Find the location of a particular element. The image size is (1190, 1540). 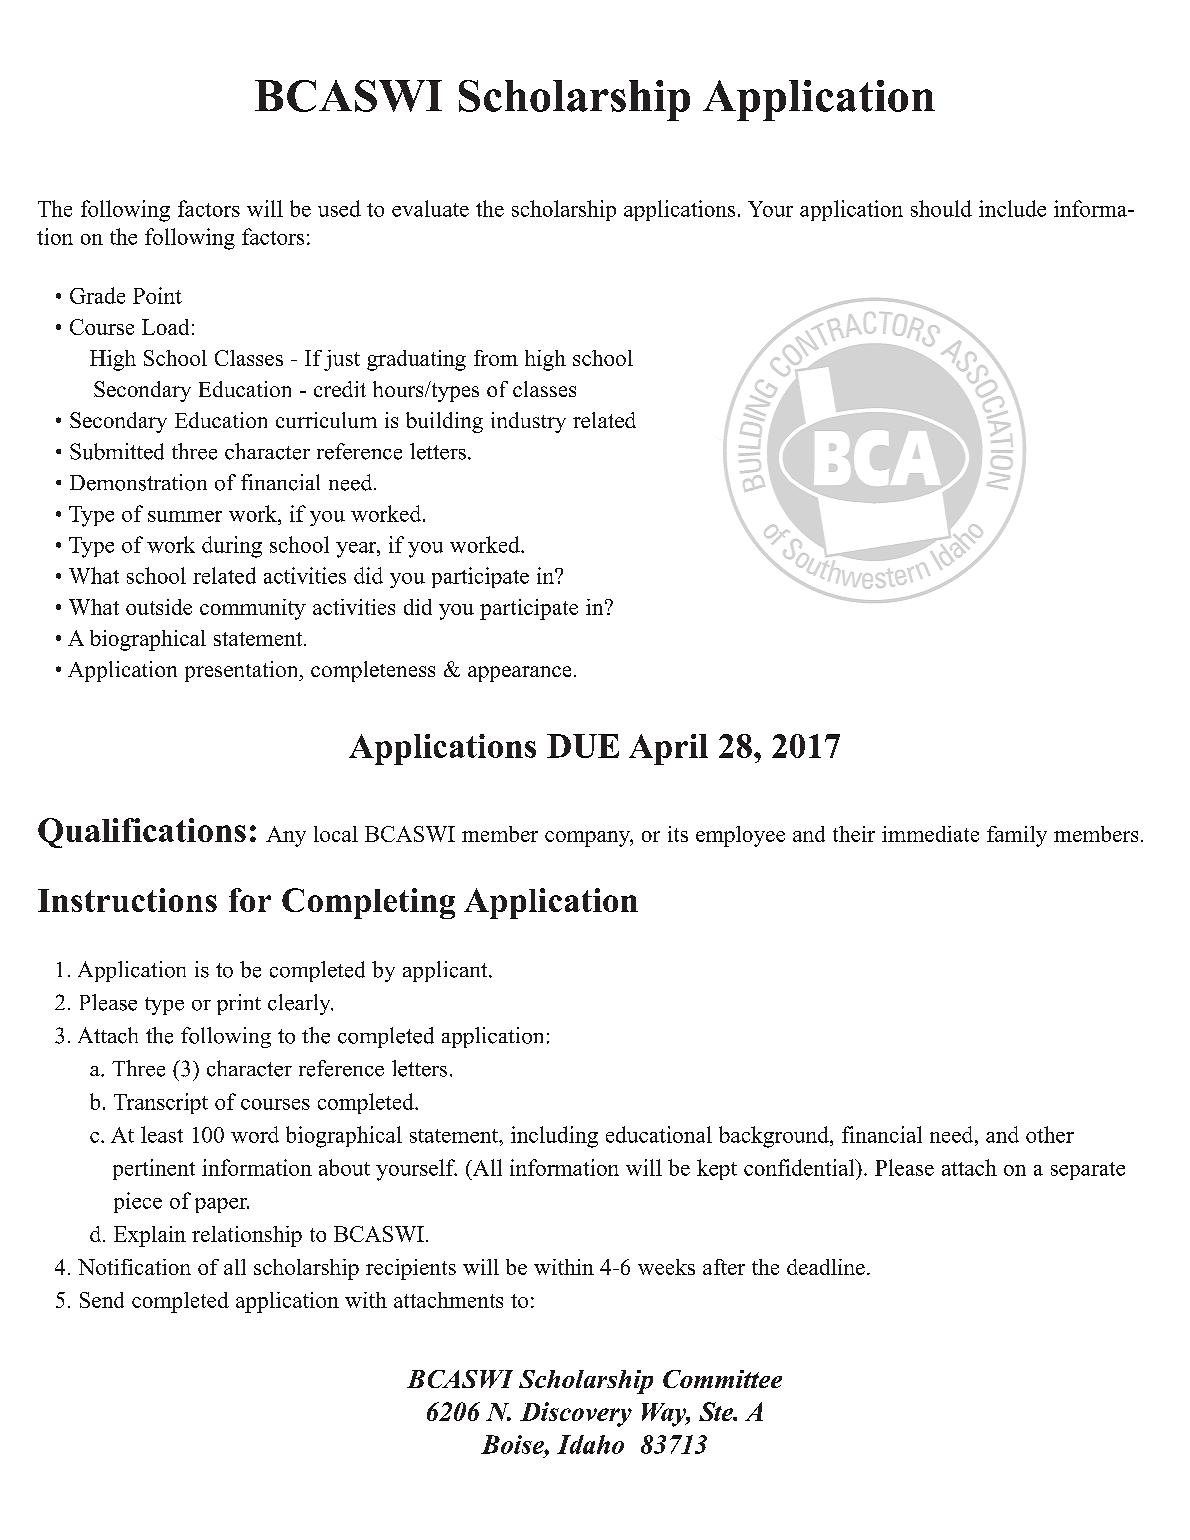

during is located at coordinates (232, 547).
